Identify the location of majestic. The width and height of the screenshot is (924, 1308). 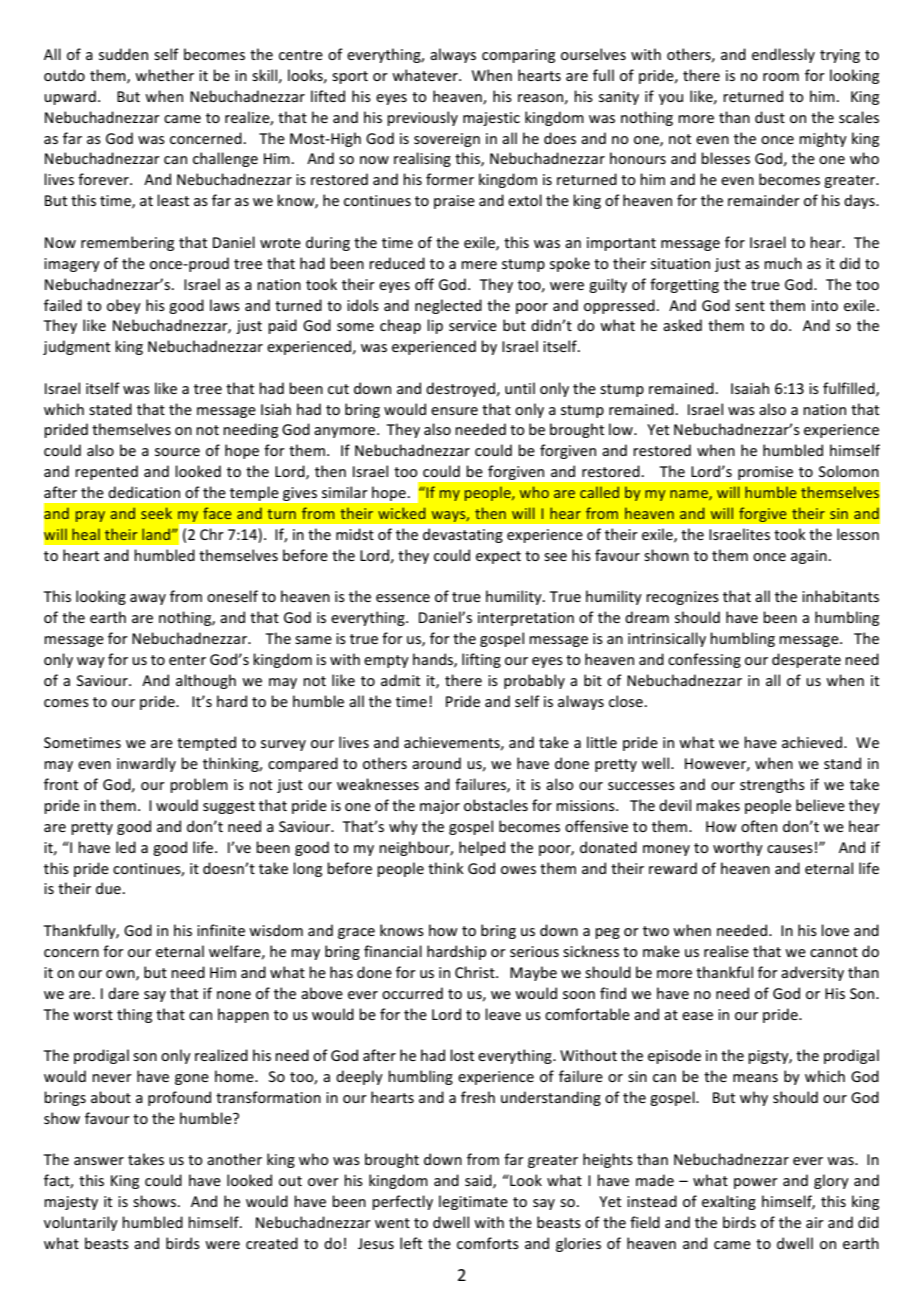
(491, 119).
